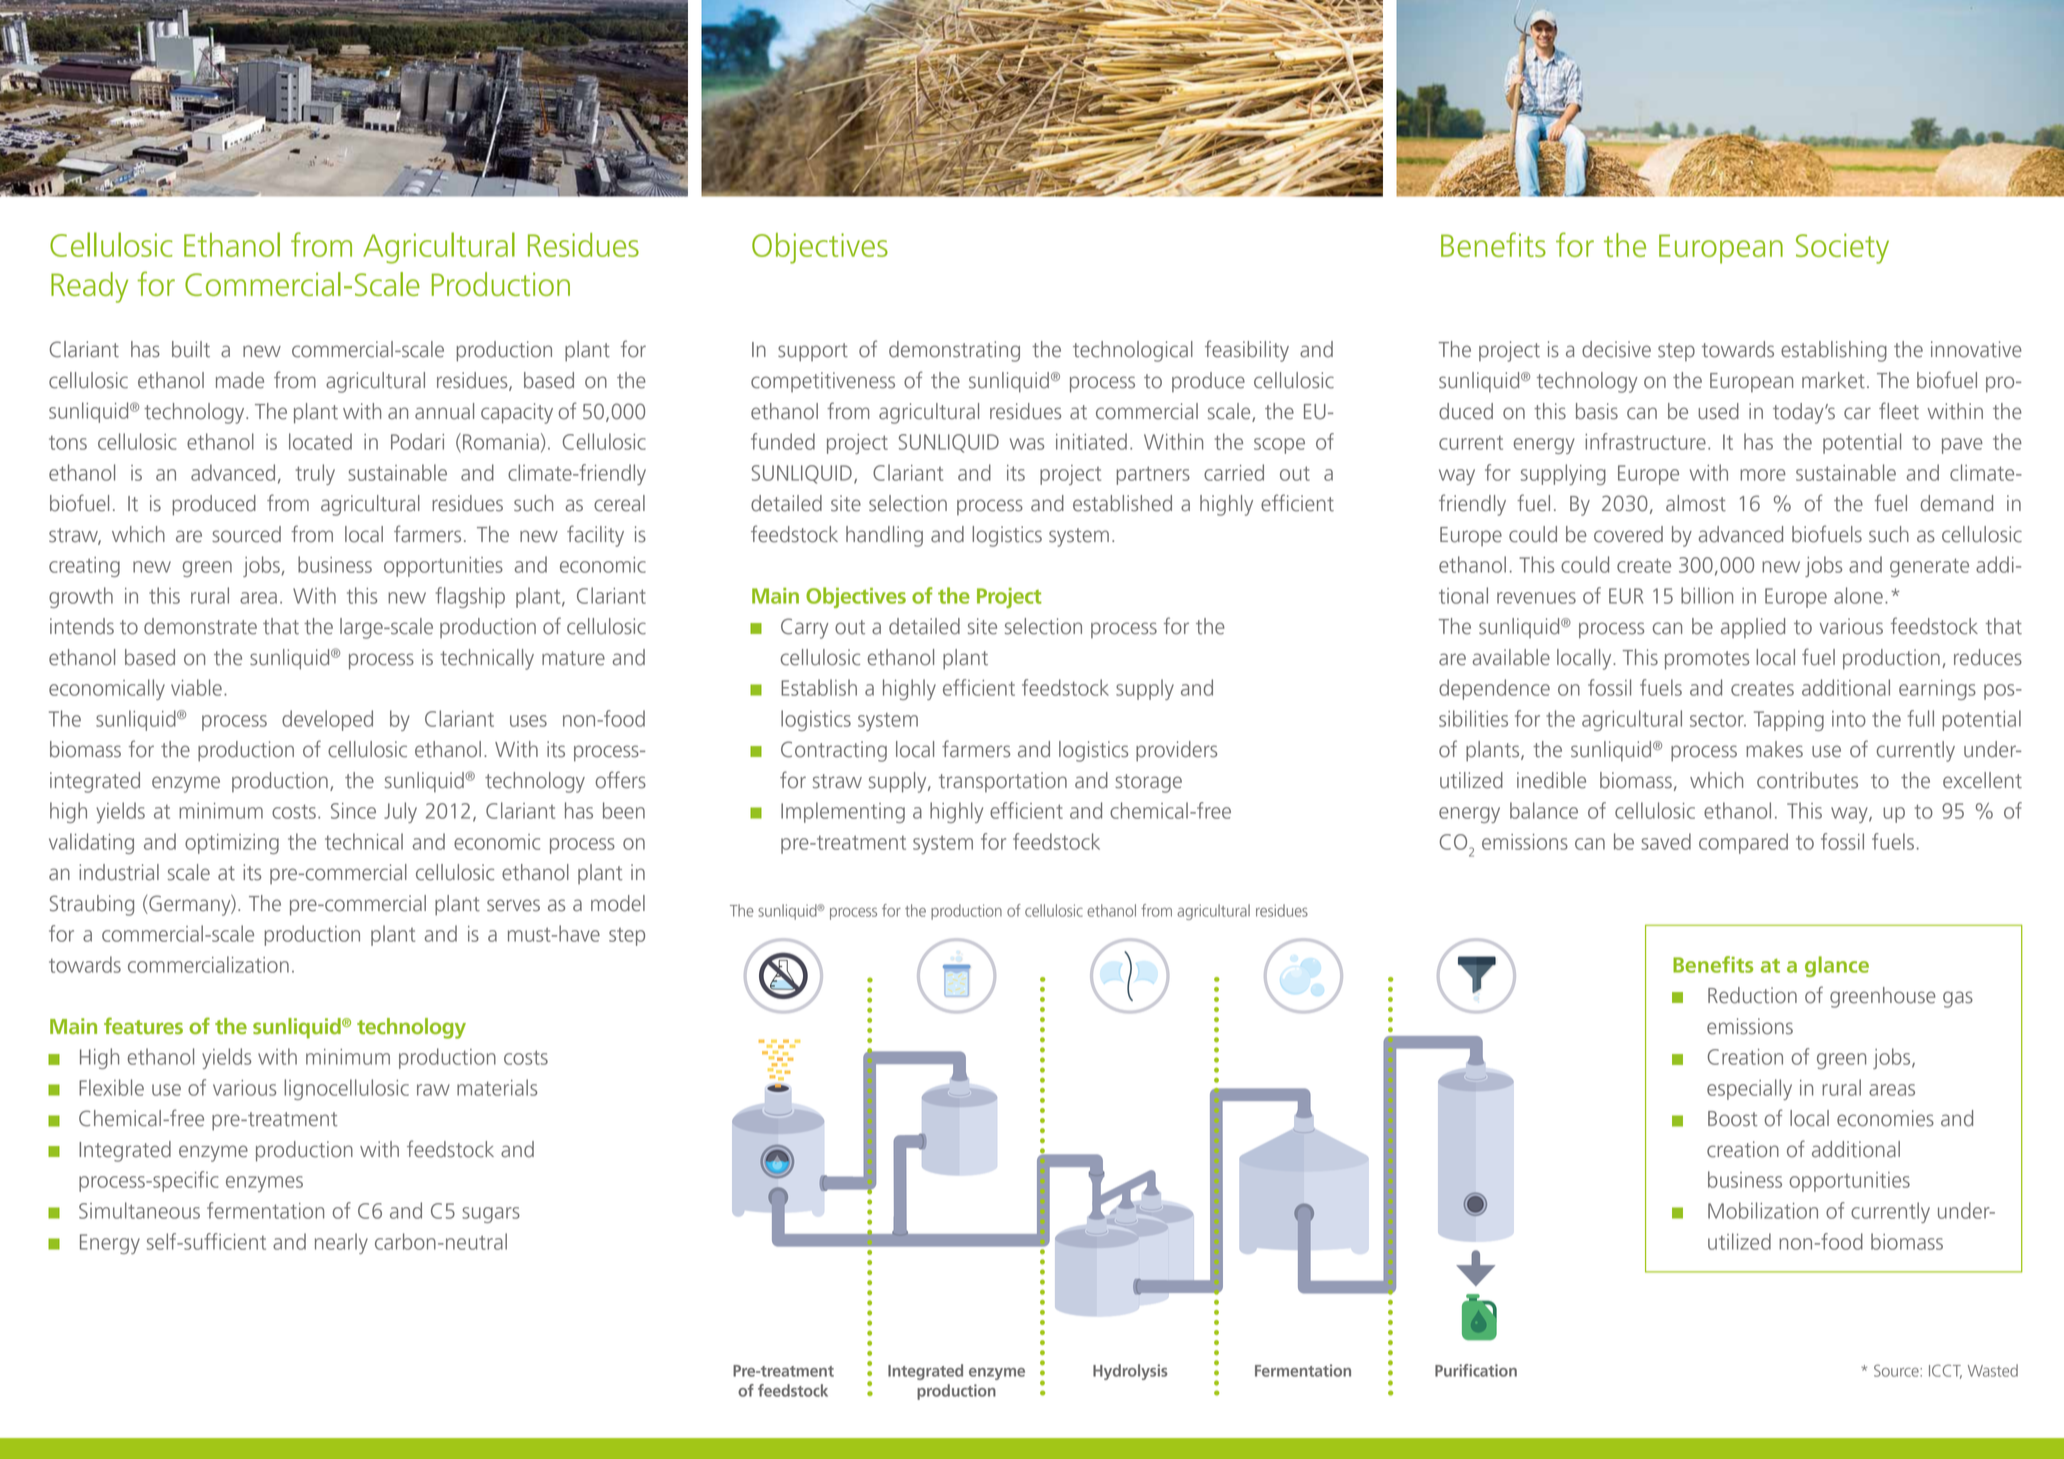  Describe the element at coordinates (884, 536) in the page. I see `handling` at that location.
